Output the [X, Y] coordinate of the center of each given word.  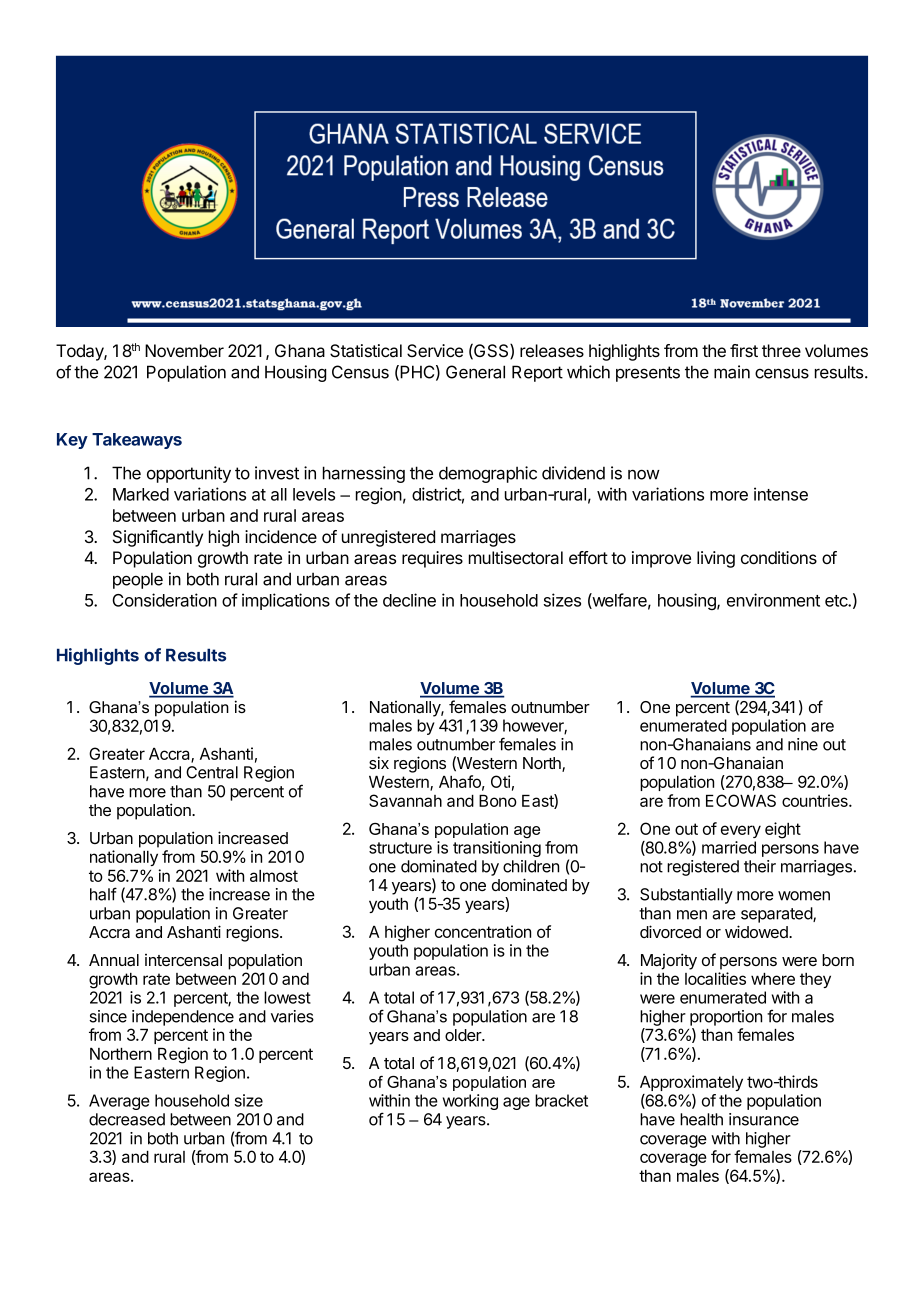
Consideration [164, 600]
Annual [114, 960]
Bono [498, 801]
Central [212, 772]
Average [119, 1102]
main [732, 372]
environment [773, 600]
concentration [483, 931]
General [475, 372]
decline [409, 600]
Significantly [158, 538]
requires [432, 559]
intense [781, 494]
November [184, 350]
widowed [757, 931]
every [741, 831]
